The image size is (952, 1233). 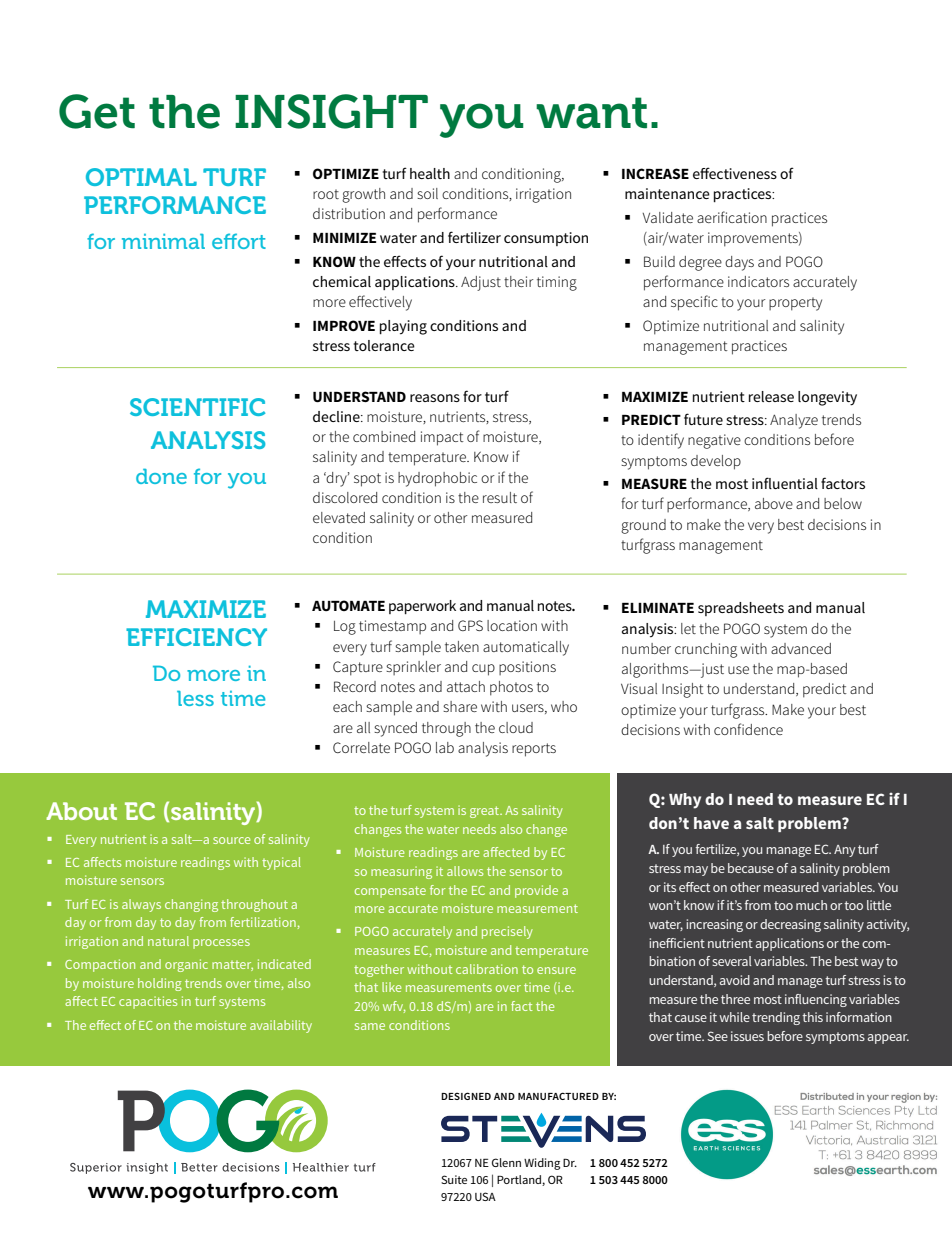 What do you see at coordinates (196, 637) in the screenshot?
I see `EFFICIENCY` at bounding box center [196, 637].
